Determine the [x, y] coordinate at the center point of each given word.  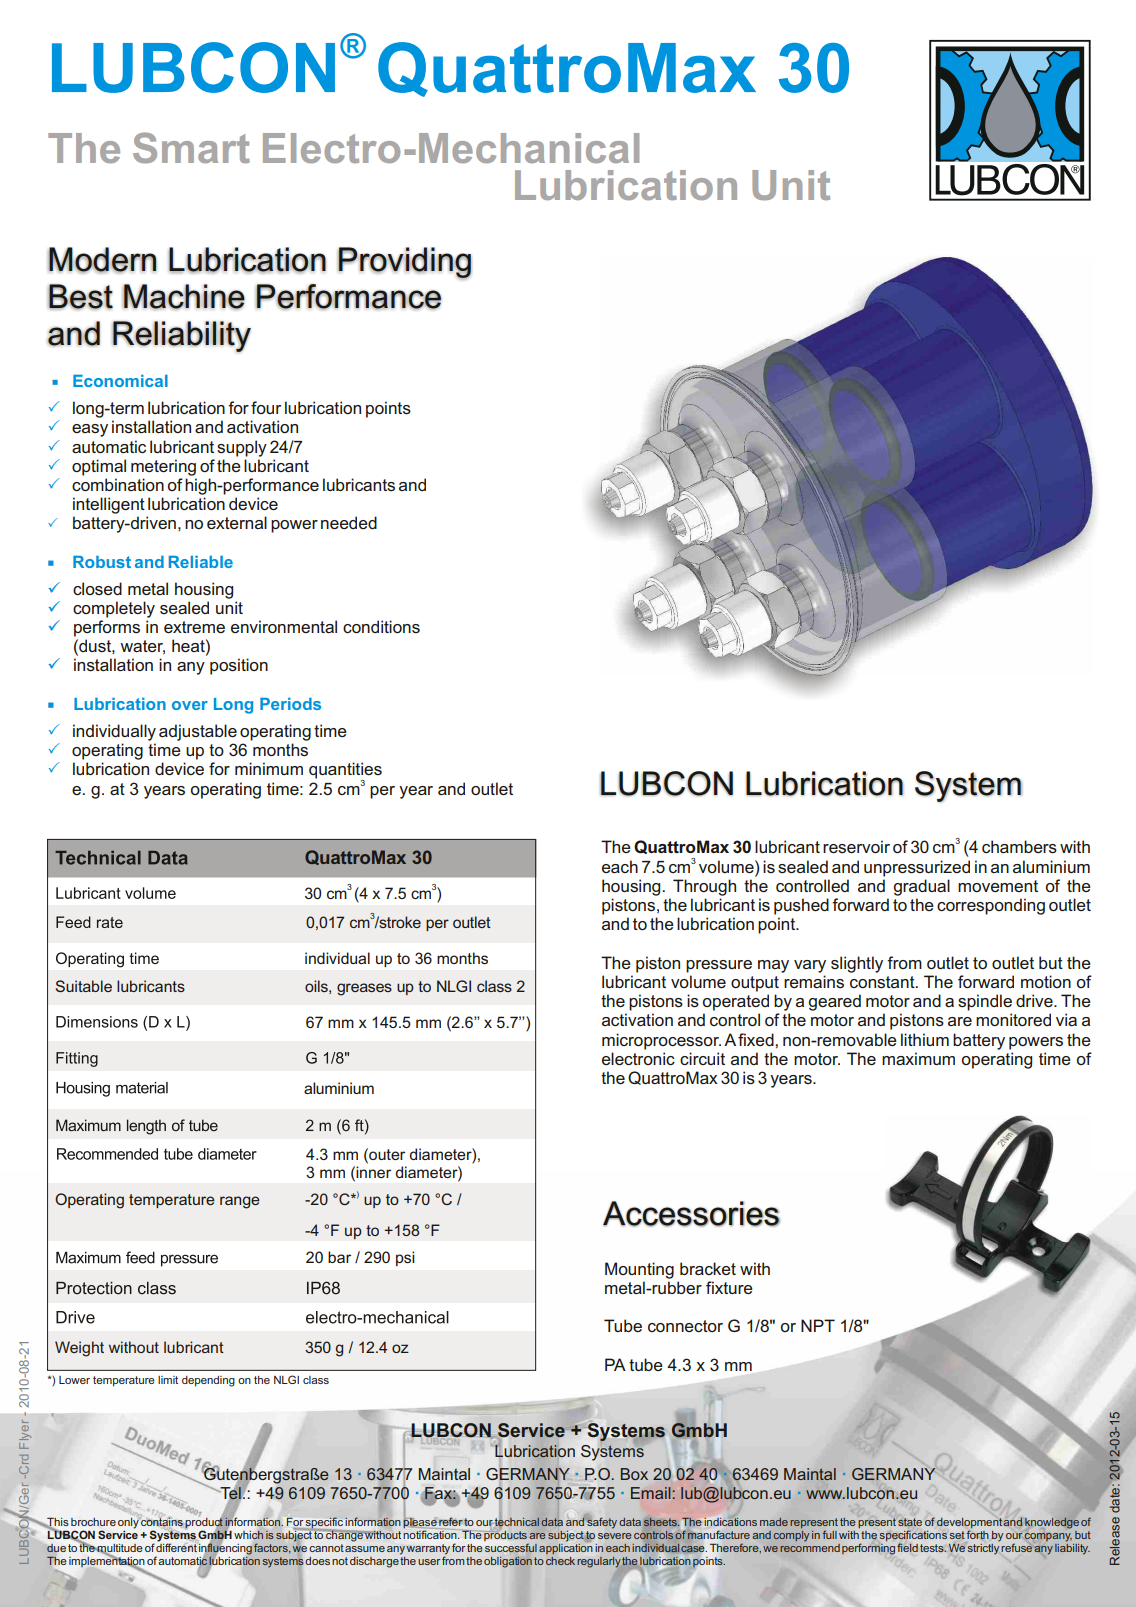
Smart [191, 148]
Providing [404, 263]
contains [162, 1523]
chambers [1019, 847]
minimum [269, 768]
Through [704, 887]
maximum [918, 1058]
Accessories [691, 1214]
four [266, 407]
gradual [921, 887]
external [237, 522]
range [240, 1202]
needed [349, 522]
